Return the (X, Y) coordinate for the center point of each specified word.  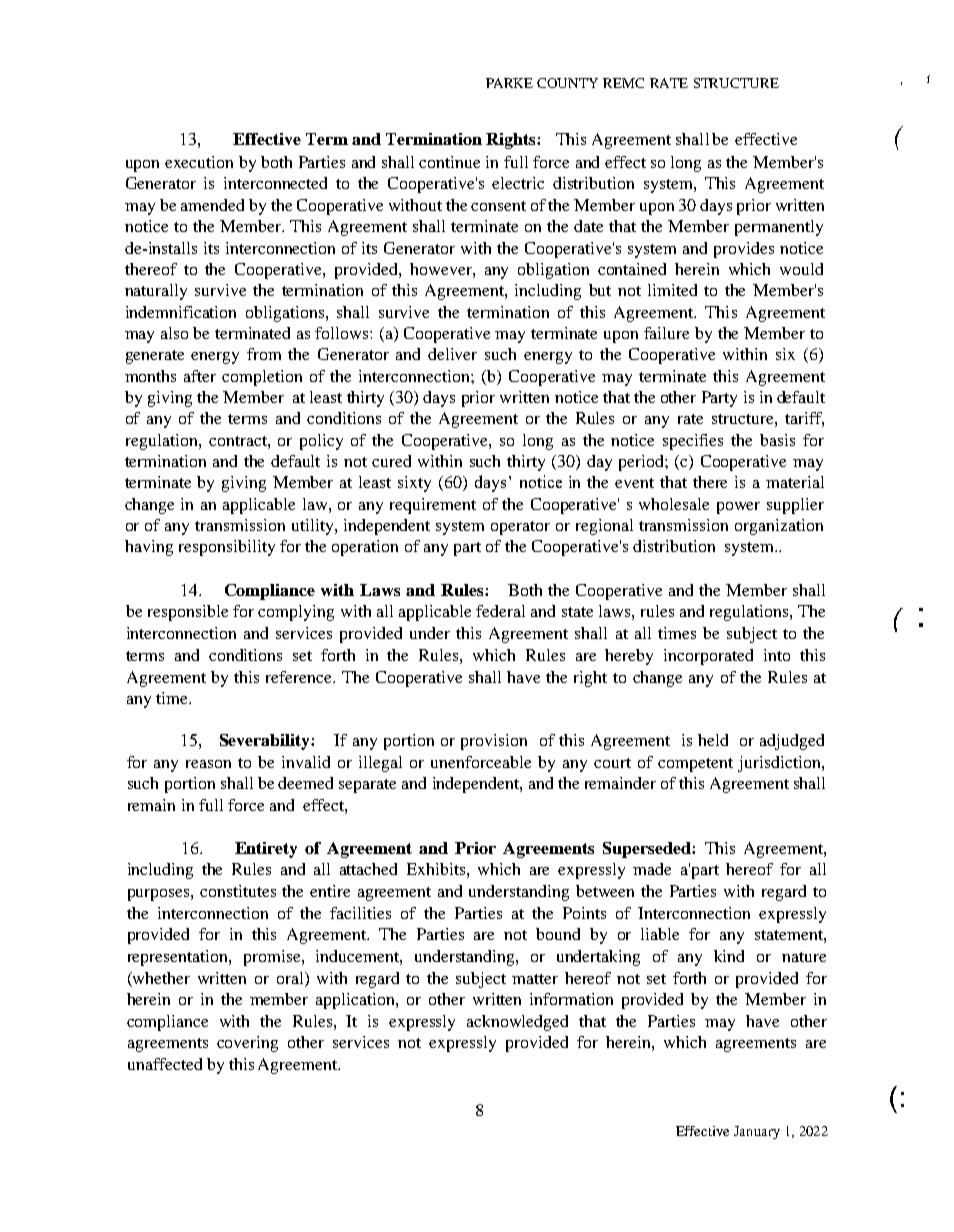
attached (368, 869)
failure (666, 333)
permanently (779, 228)
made (652, 869)
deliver (452, 354)
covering (247, 1044)
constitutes (238, 891)
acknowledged (517, 1023)
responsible (188, 613)
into (777, 655)
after (200, 376)
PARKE (509, 83)
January (757, 1132)
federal (500, 611)
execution (199, 162)
